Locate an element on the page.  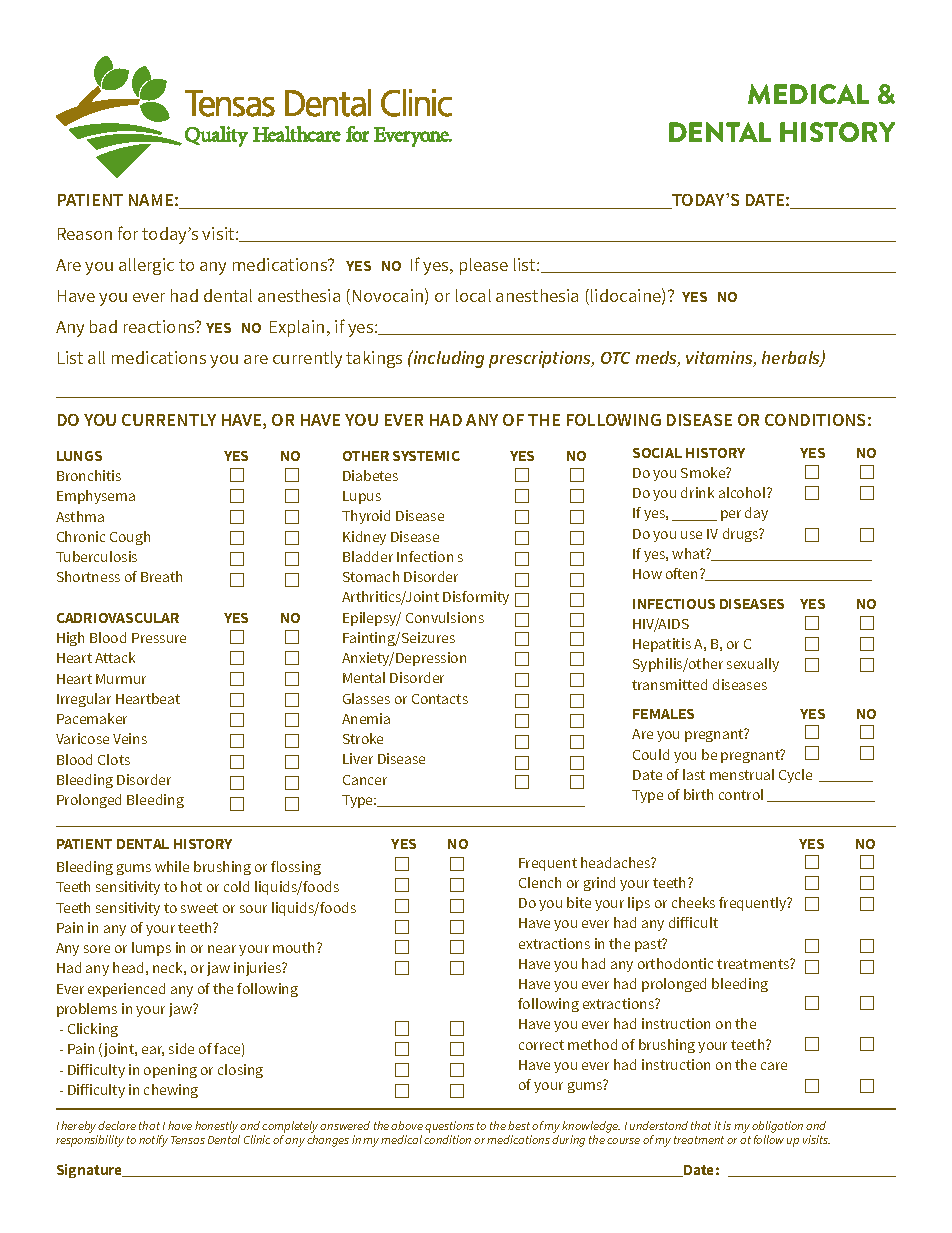
notify is located at coordinates (153, 1141).
